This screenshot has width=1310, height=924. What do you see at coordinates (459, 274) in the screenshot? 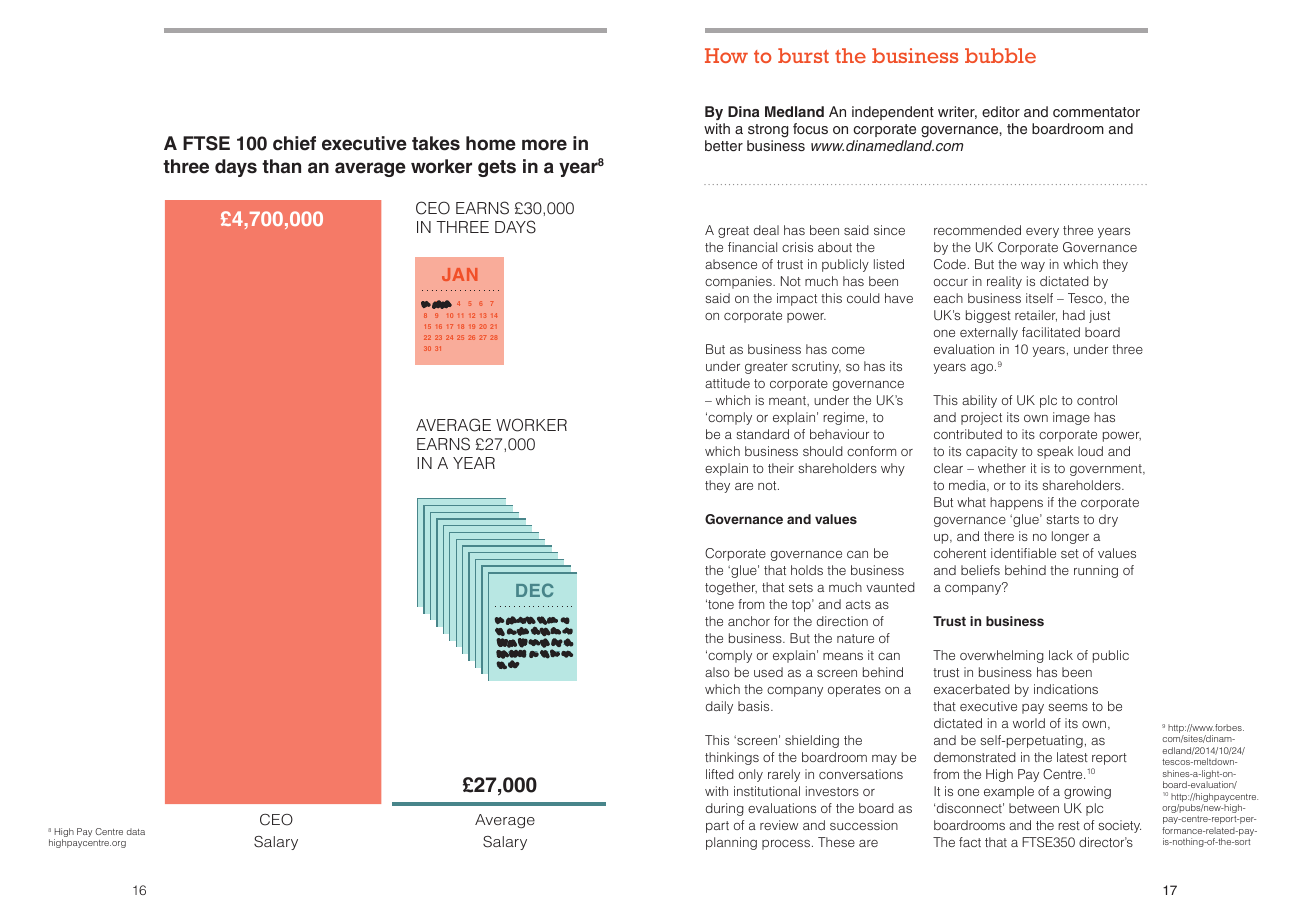
I see `JAN` at bounding box center [459, 274].
